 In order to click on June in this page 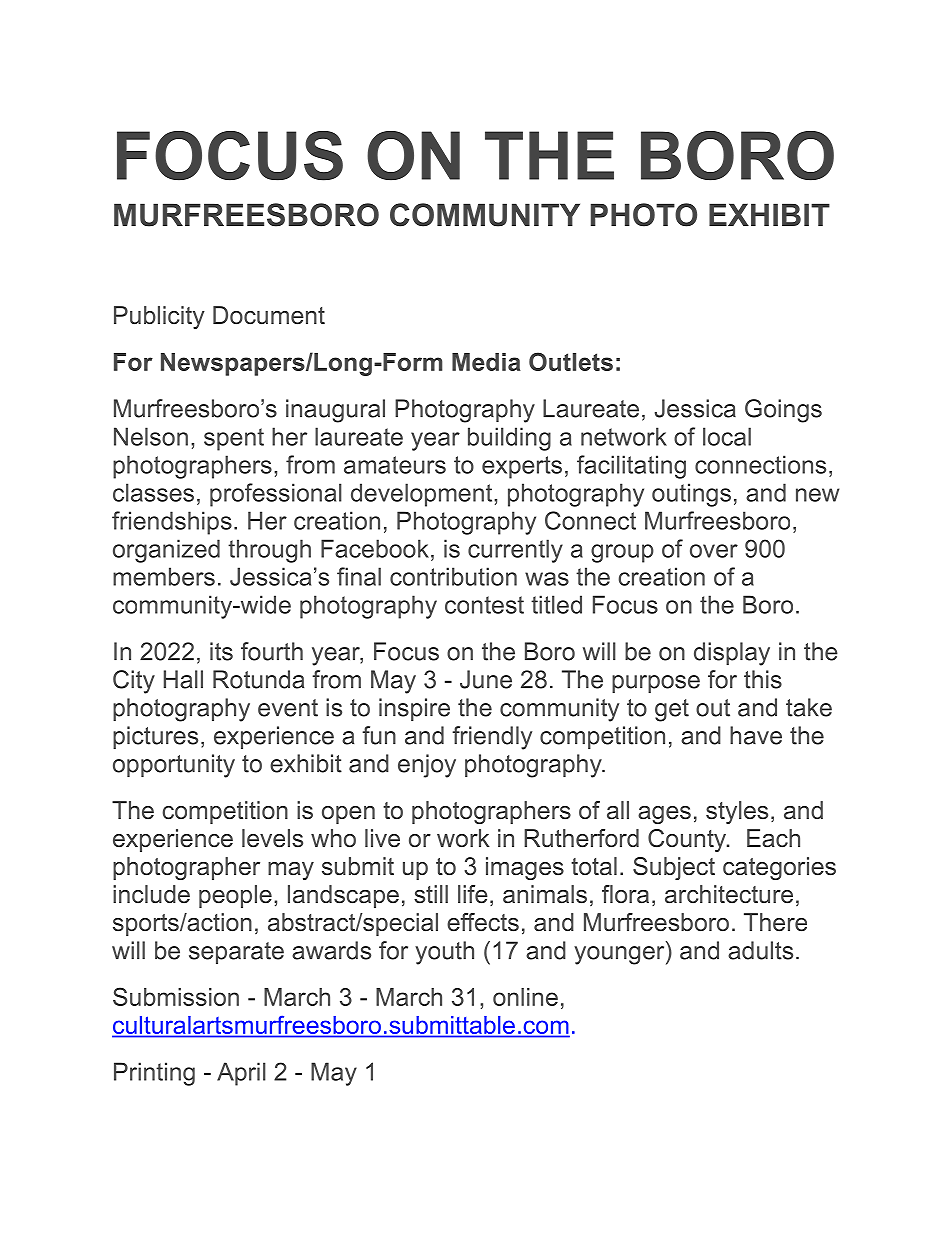, I will do `click(486, 679)`.
